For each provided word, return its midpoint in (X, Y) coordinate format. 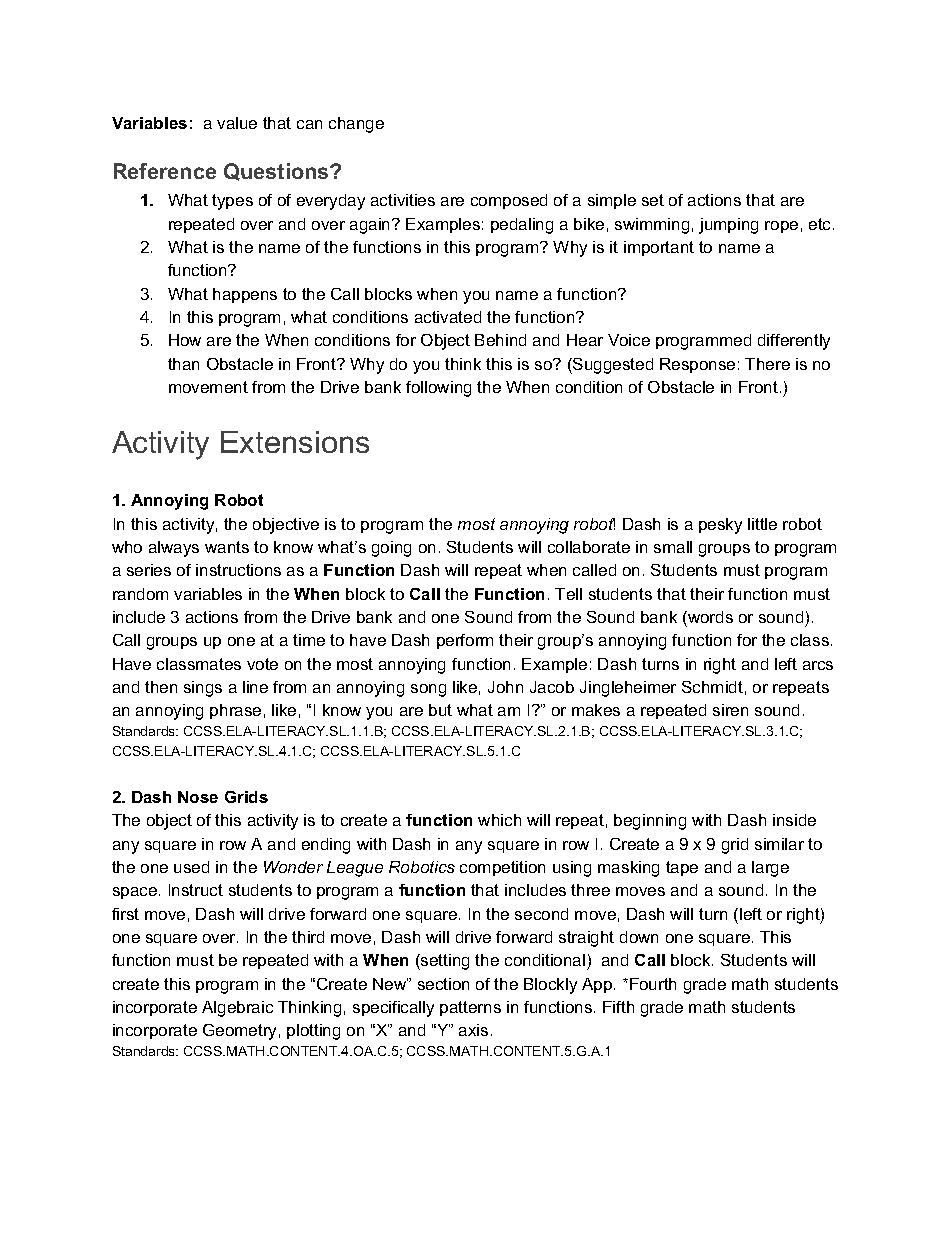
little (762, 524)
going (391, 549)
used (191, 867)
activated (448, 317)
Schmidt (712, 687)
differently (794, 342)
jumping (728, 226)
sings (203, 689)
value (237, 123)
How (185, 340)
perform (465, 641)
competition (502, 868)
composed (509, 201)
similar (779, 844)
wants (227, 547)
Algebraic (237, 1009)
